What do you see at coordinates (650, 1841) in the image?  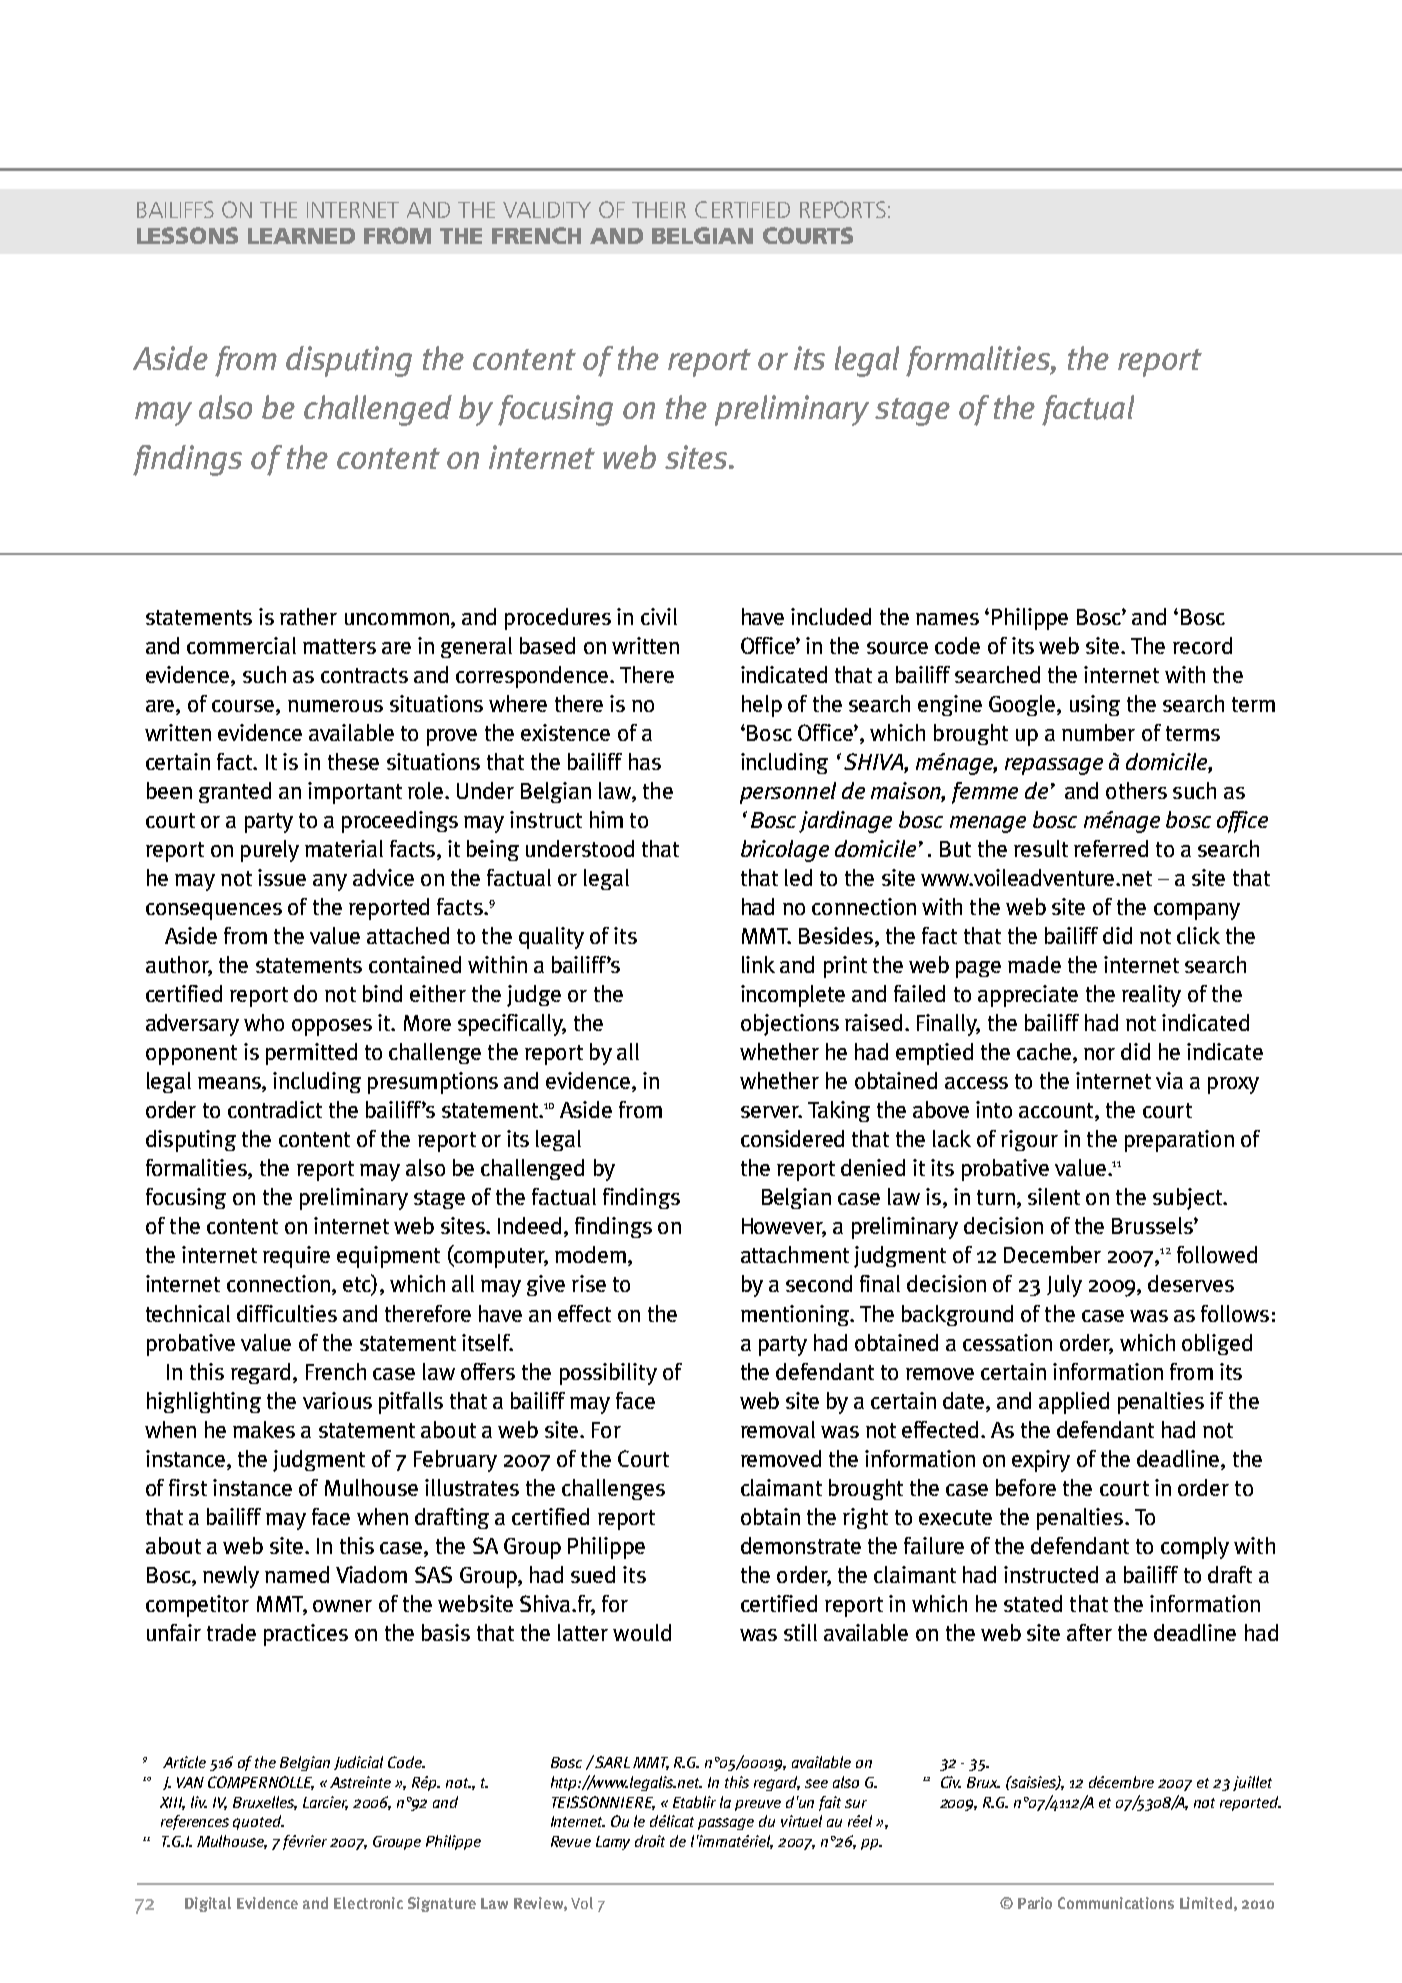 I see `droit` at bounding box center [650, 1841].
